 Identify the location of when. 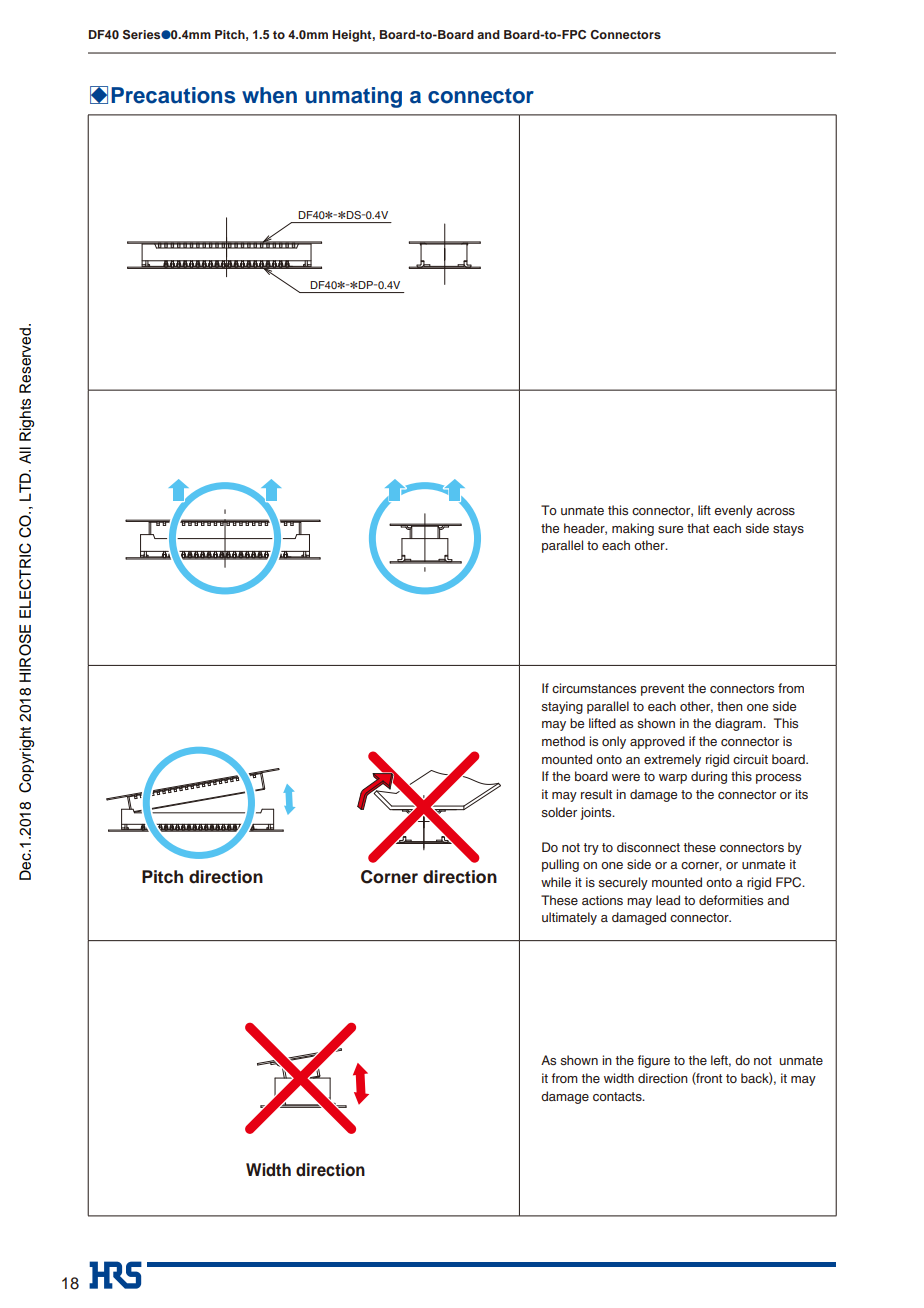
(269, 95).
